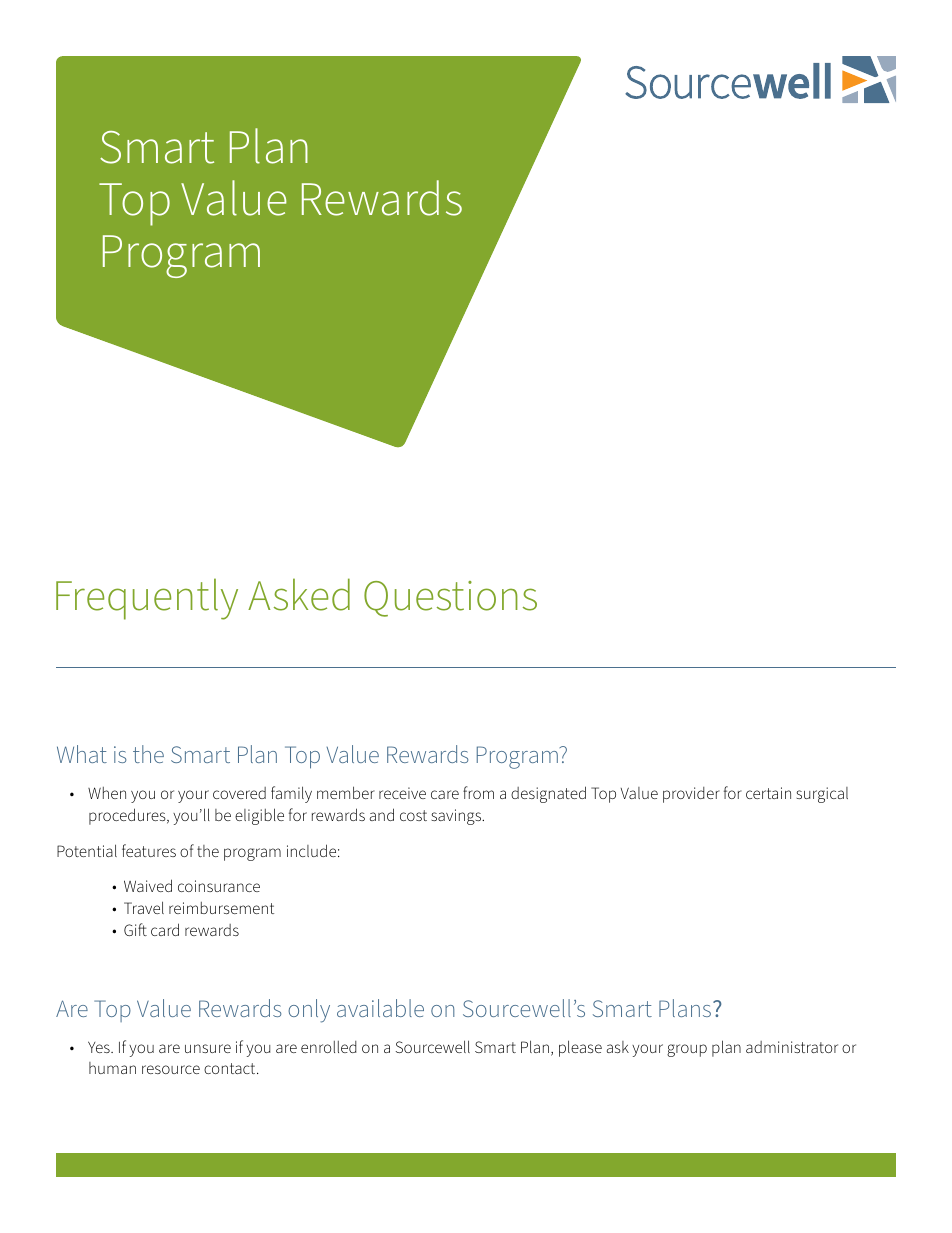  What do you see at coordinates (299, 594) in the screenshot?
I see `Asked` at bounding box center [299, 594].
